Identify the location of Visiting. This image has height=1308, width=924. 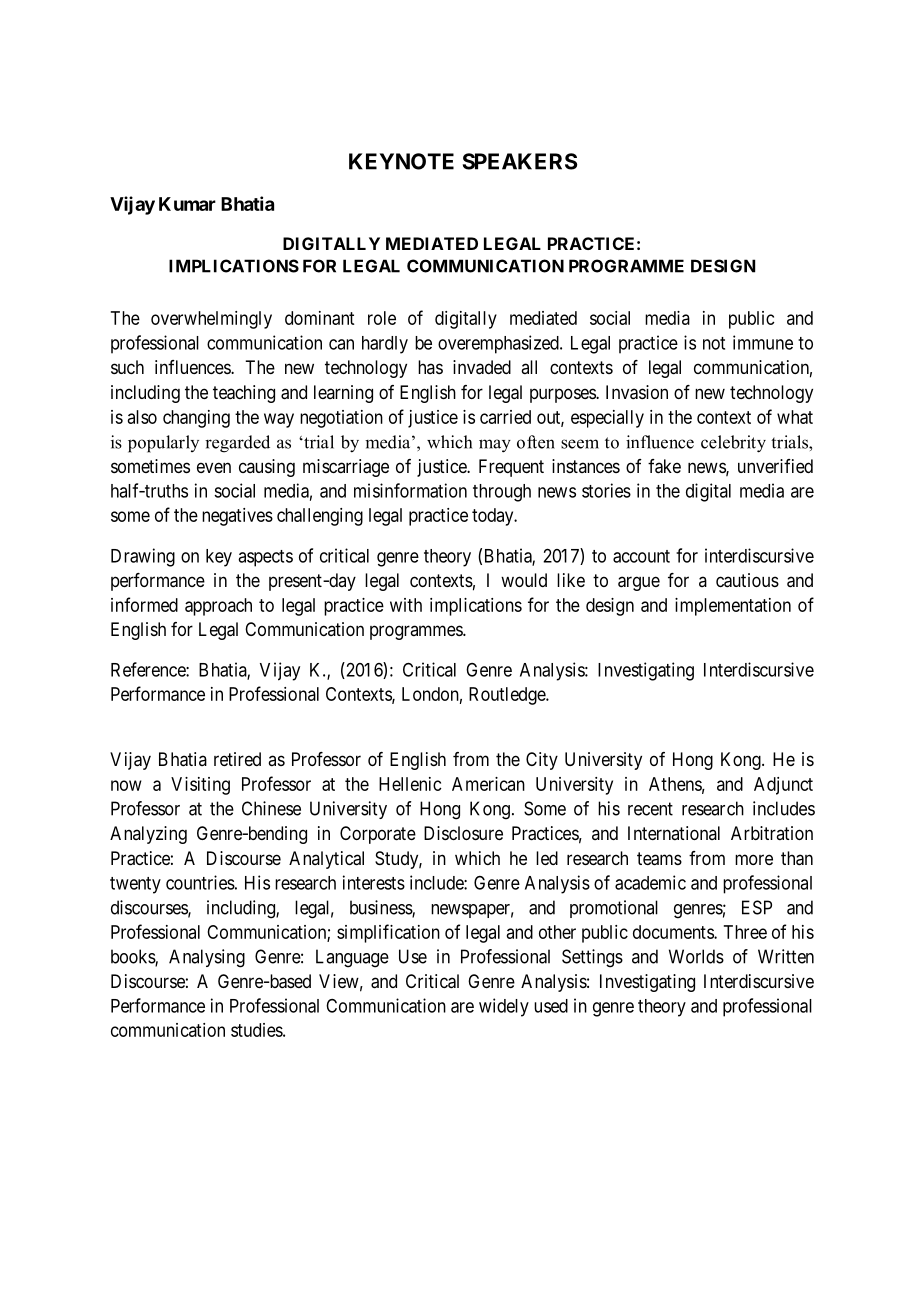
(200, 786).
